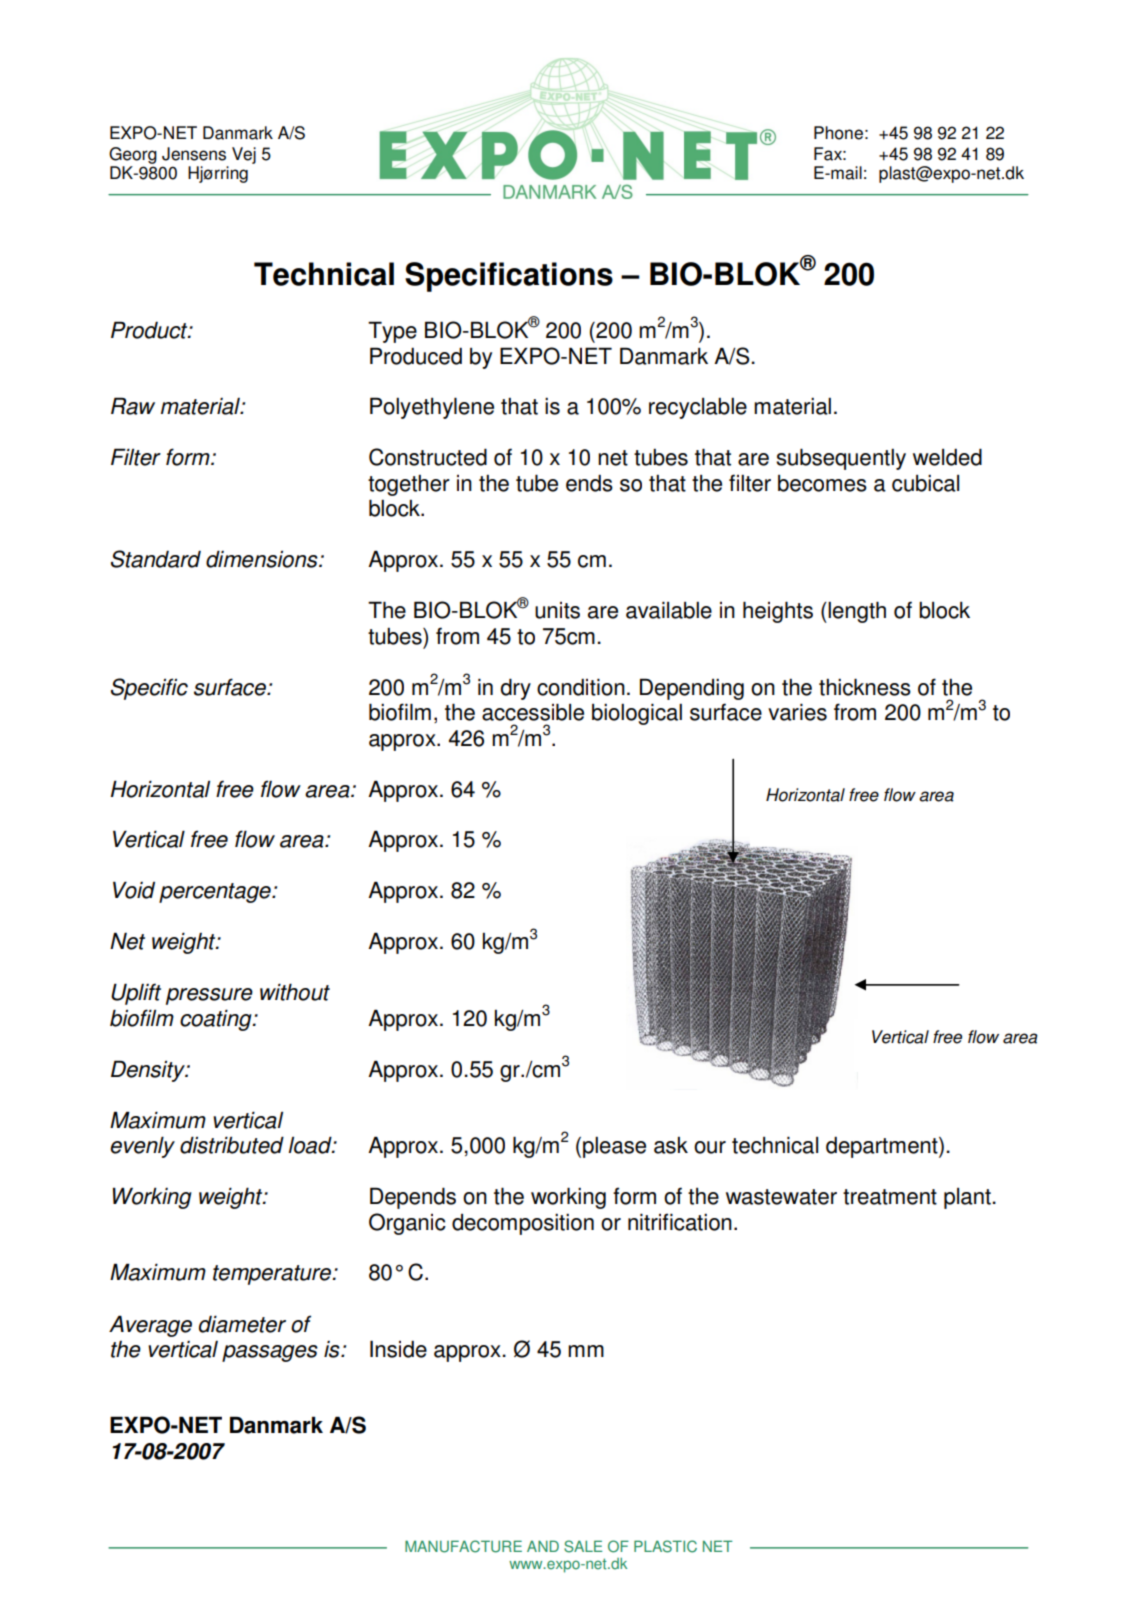 This document has width=1146, height=1622. What do you see at coordinates (392, 332) in the document?
I see `Type` at bounding box center [392, 332].
